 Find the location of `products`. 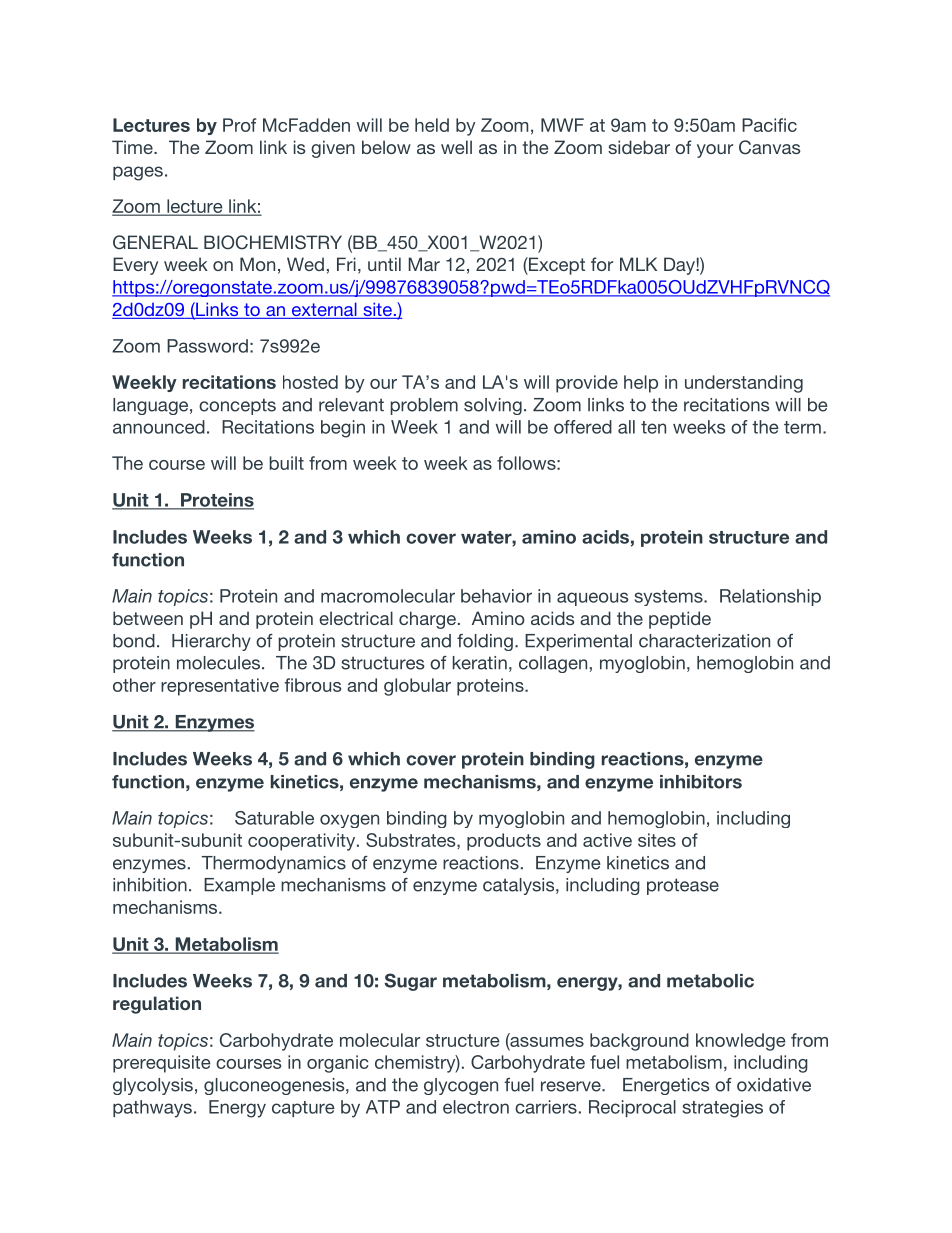

products is located at coordinates (504, 842).
